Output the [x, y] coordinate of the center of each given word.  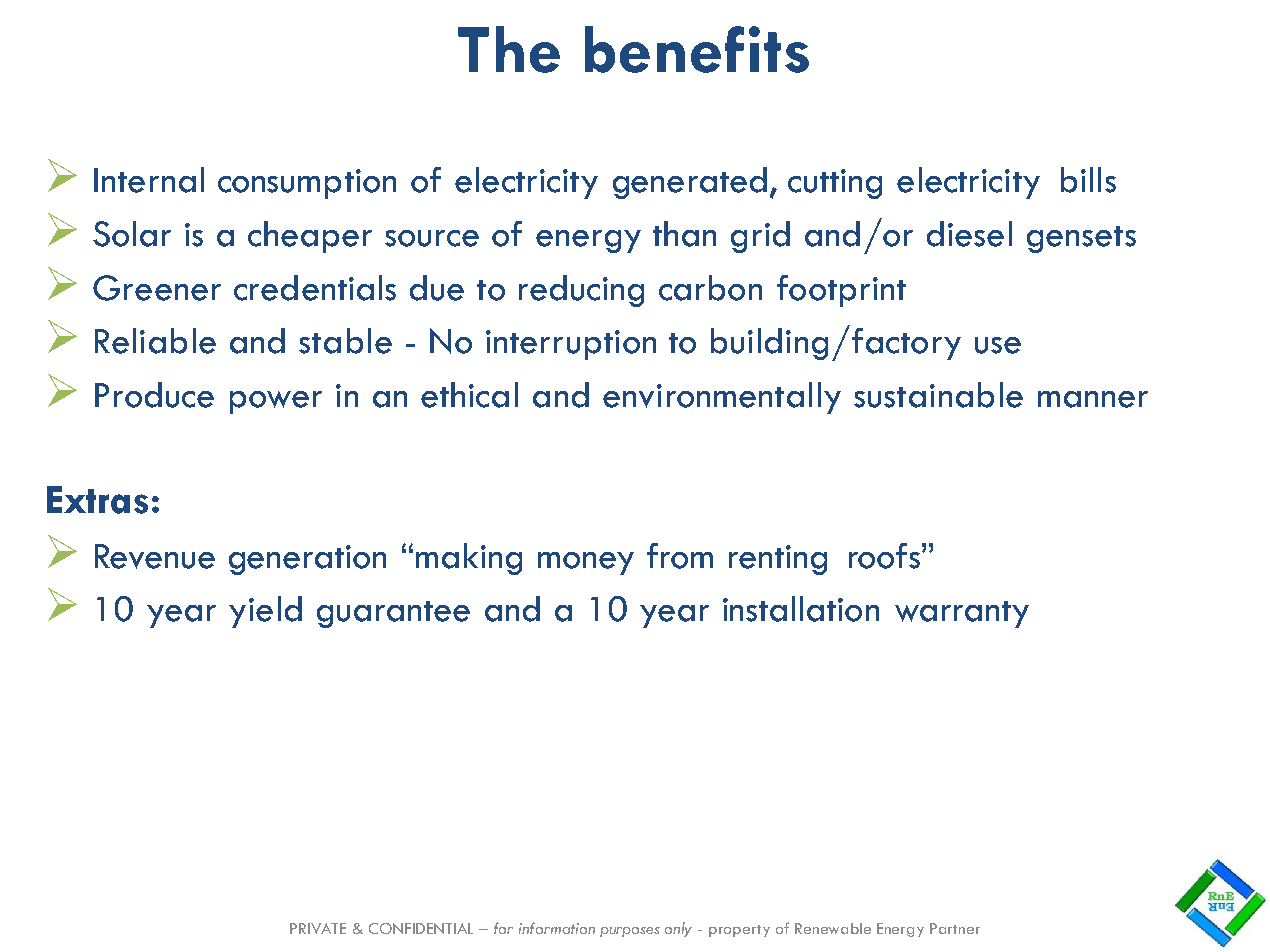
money [586, 563]
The [509, 49]
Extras [97, 500]
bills [1088, 180]
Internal [149, 180]
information [557, 928]
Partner [955, 928]
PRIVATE [318, 928]
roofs [884, 556]
